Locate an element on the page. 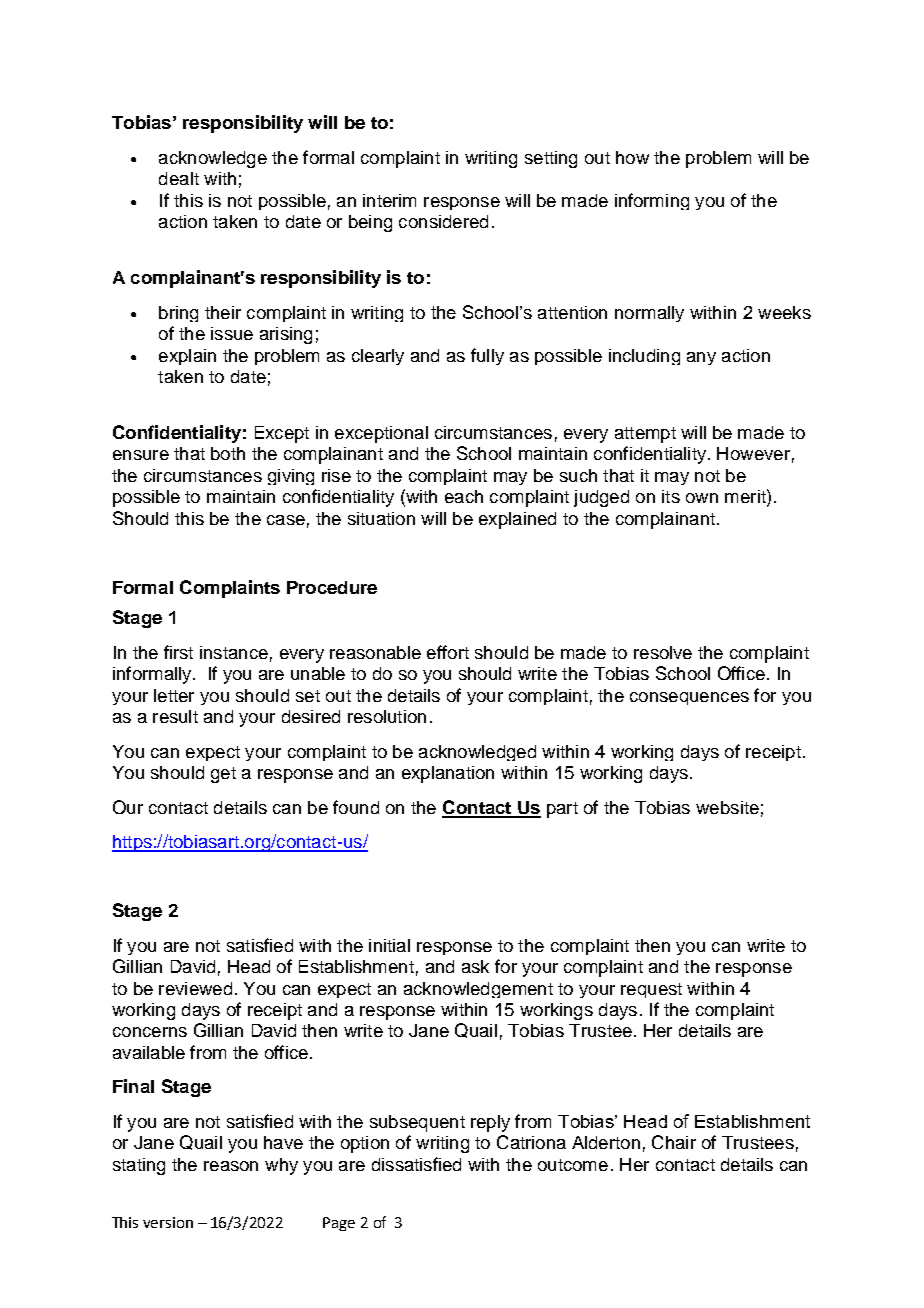 The width and height of the page is (924, 1308). Chair is located at coordinates (674, 1142).
